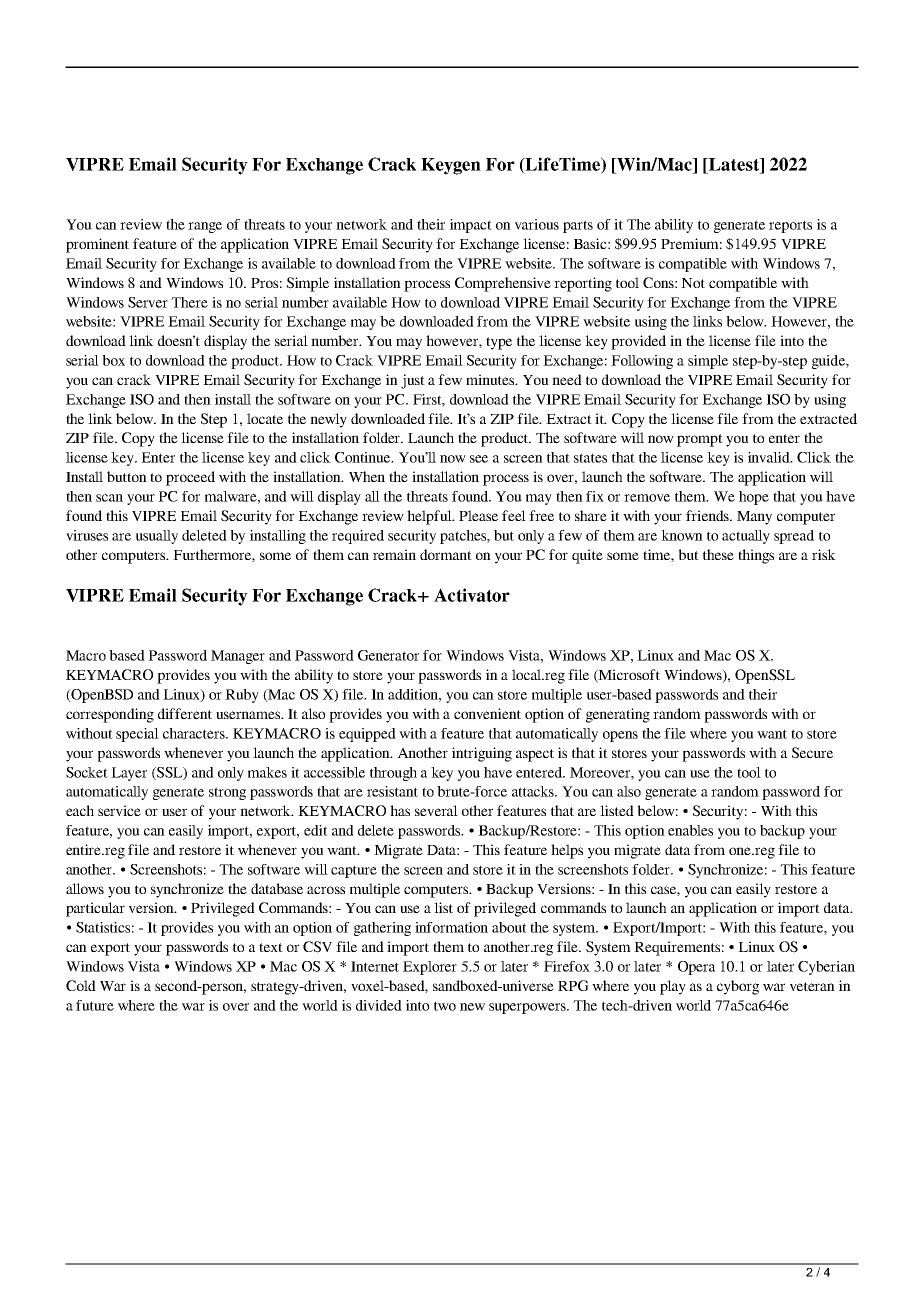 This image has height=1308, width=924. Describe the element at coordinates (479, 459) in the image. I see `see` at that location.
